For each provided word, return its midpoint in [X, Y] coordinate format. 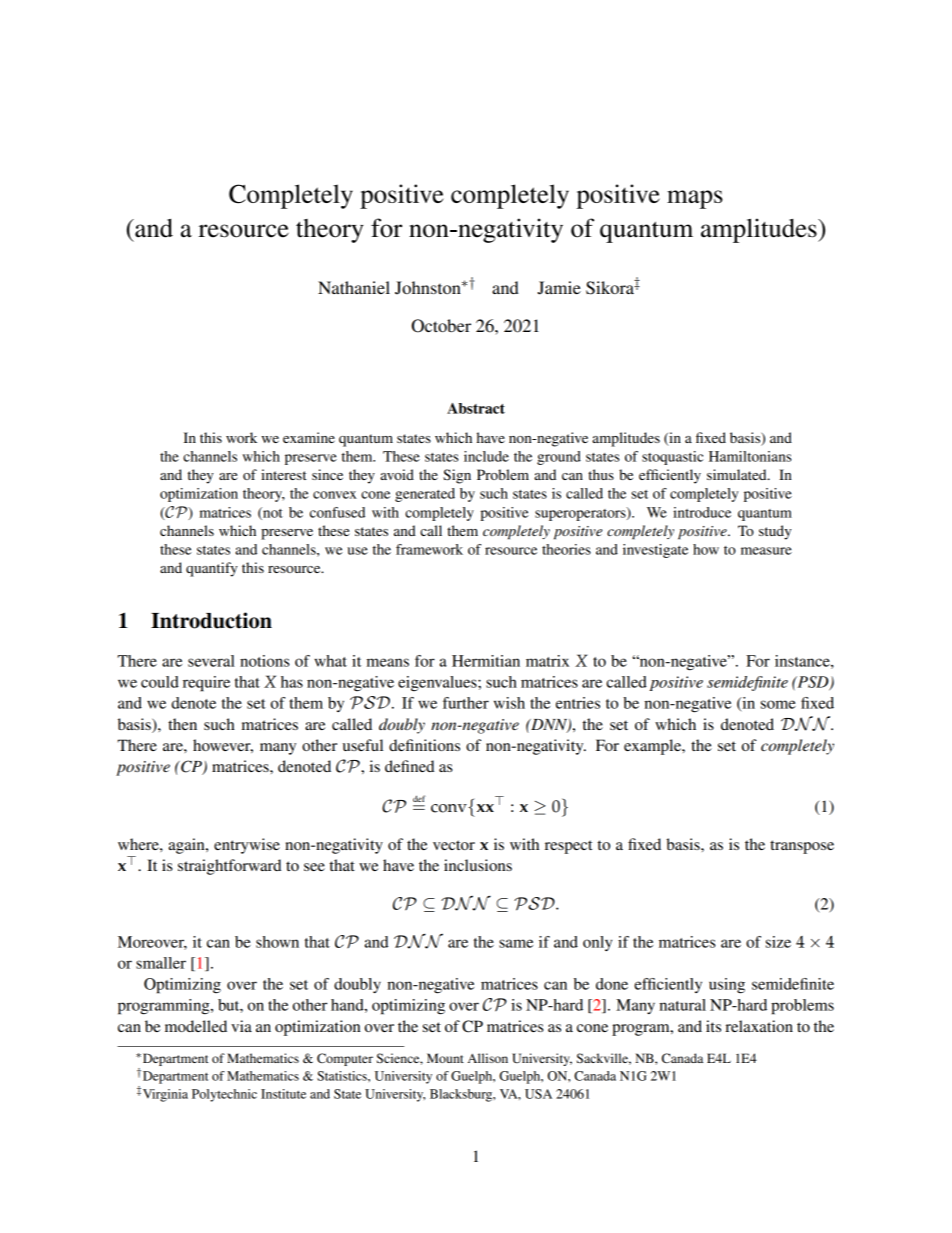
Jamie [559, 288]
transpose [802, 847]
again [188, 846]
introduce [702, 512]
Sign [457, 476]
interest [284, 474]
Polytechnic [224, 1095]
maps [695, 199]
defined [409, 766]
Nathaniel [354, 287]
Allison [488, 1058]
